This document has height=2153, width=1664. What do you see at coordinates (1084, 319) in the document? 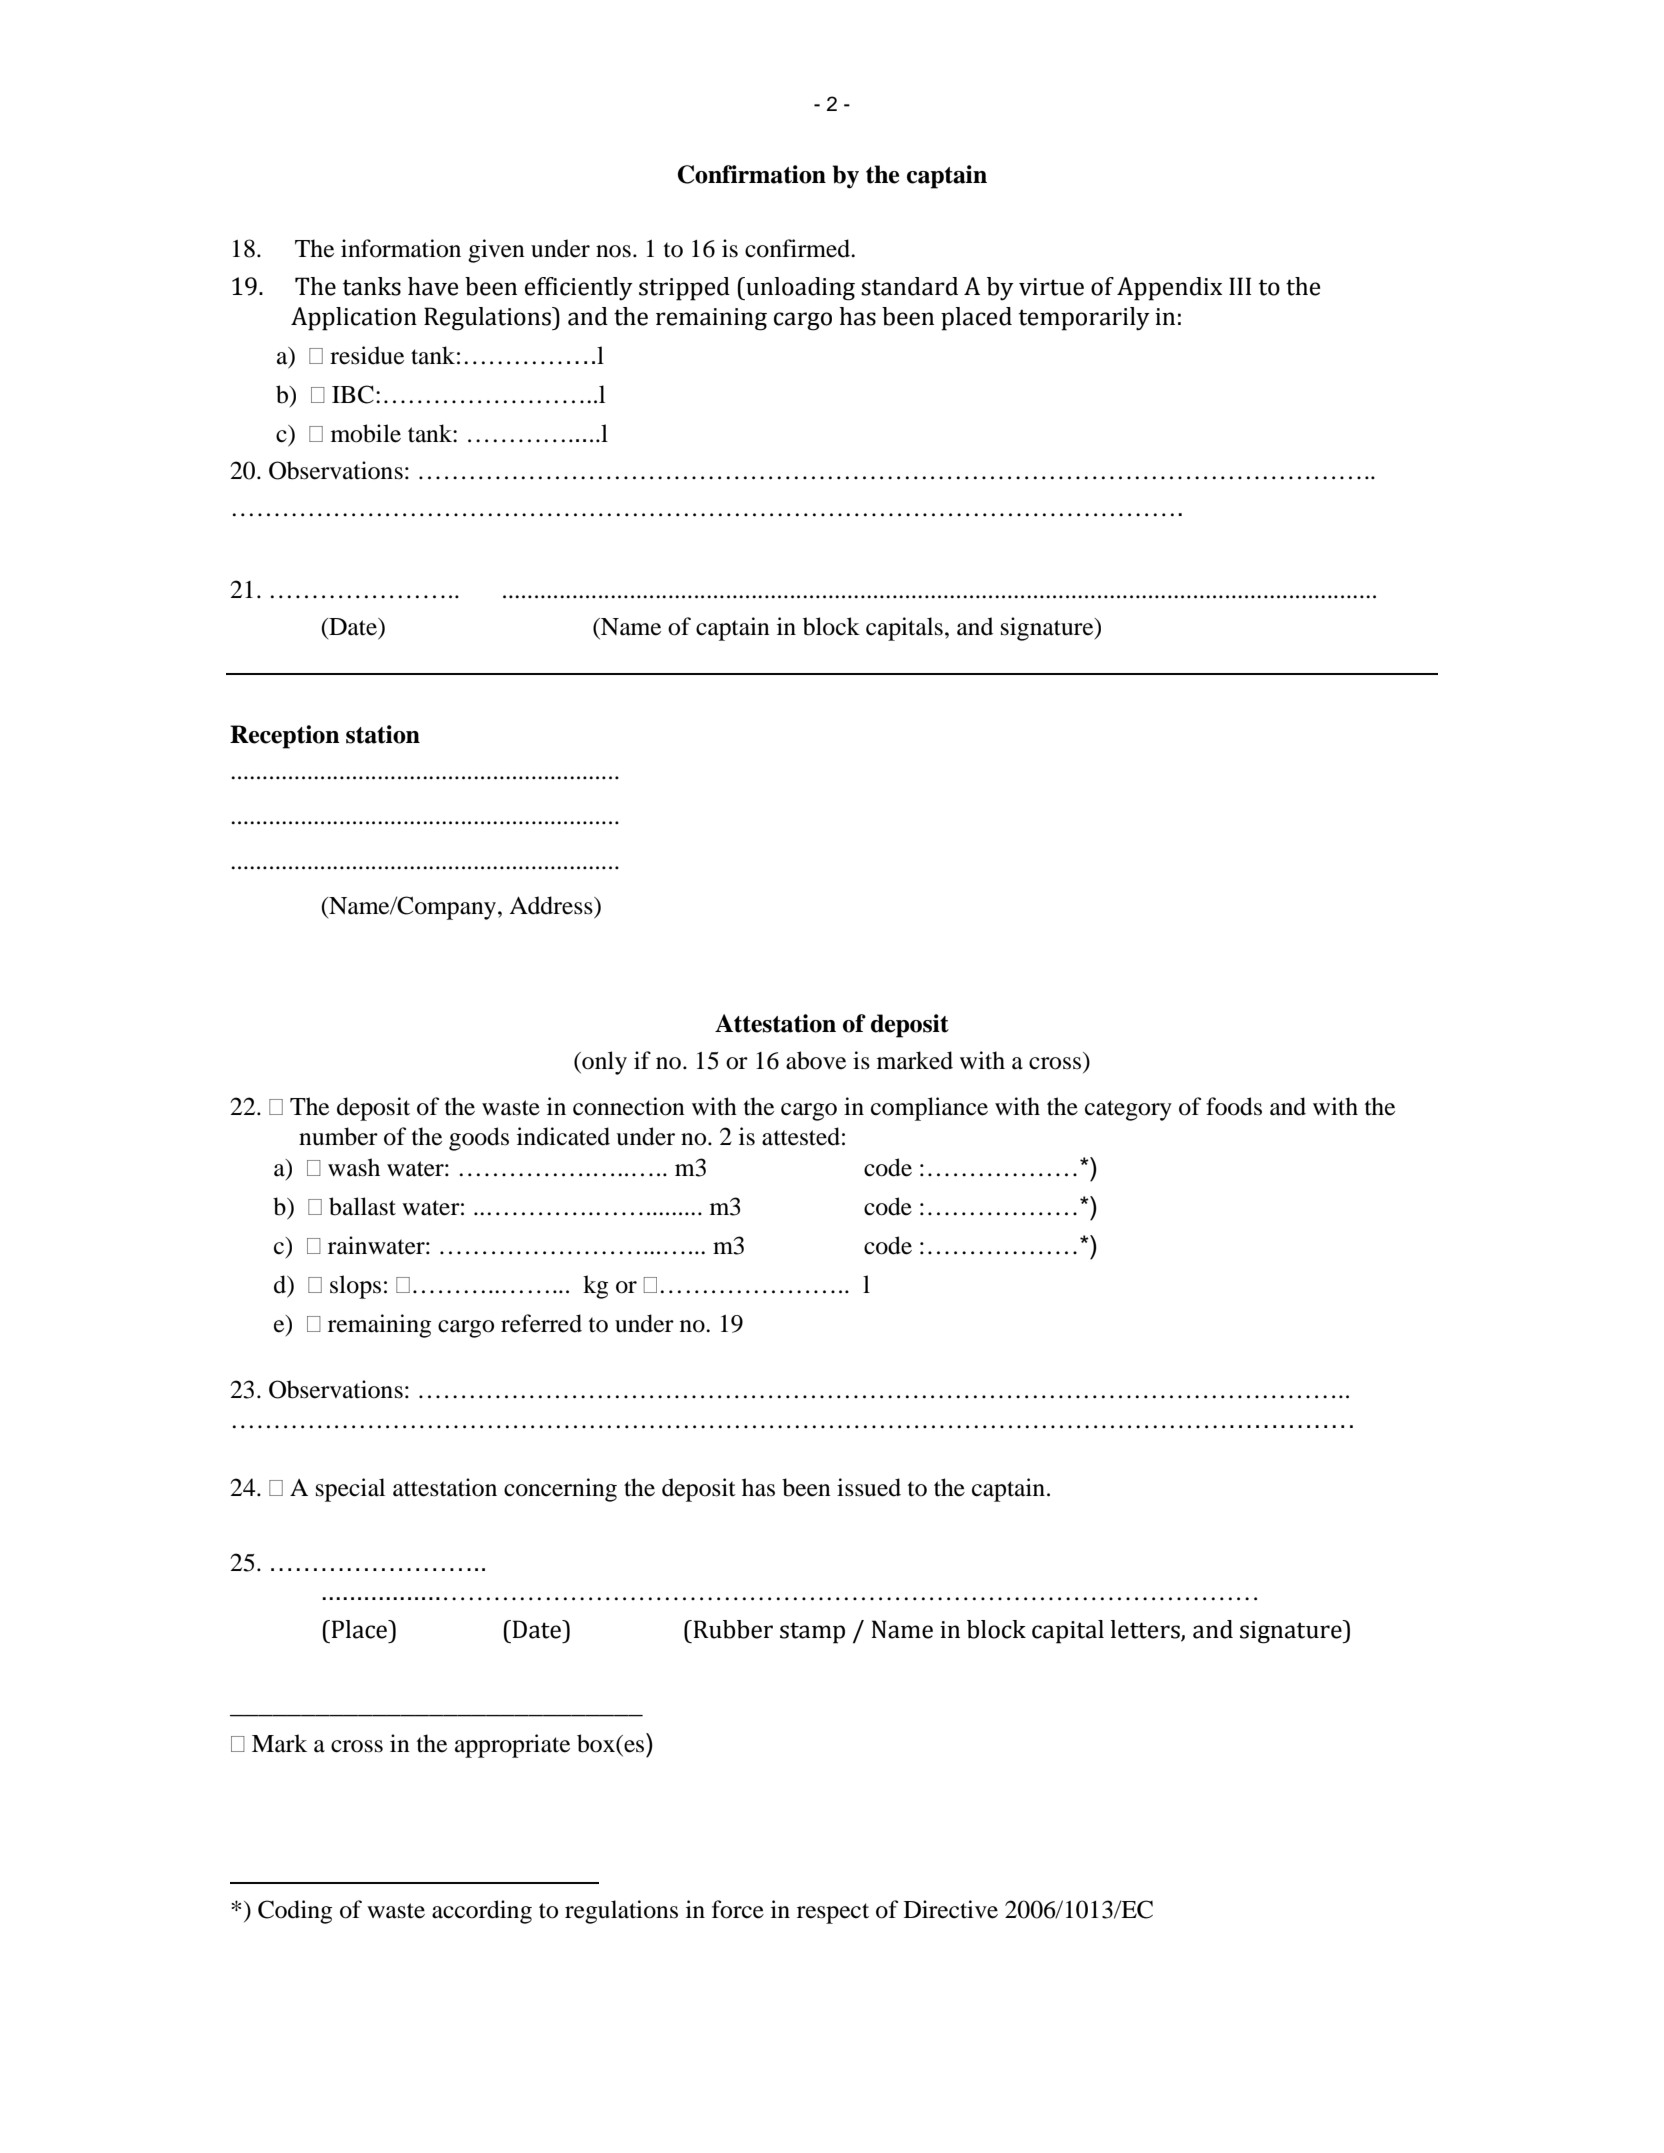
I see `temporarily` at bounding box center [1084, 319].
